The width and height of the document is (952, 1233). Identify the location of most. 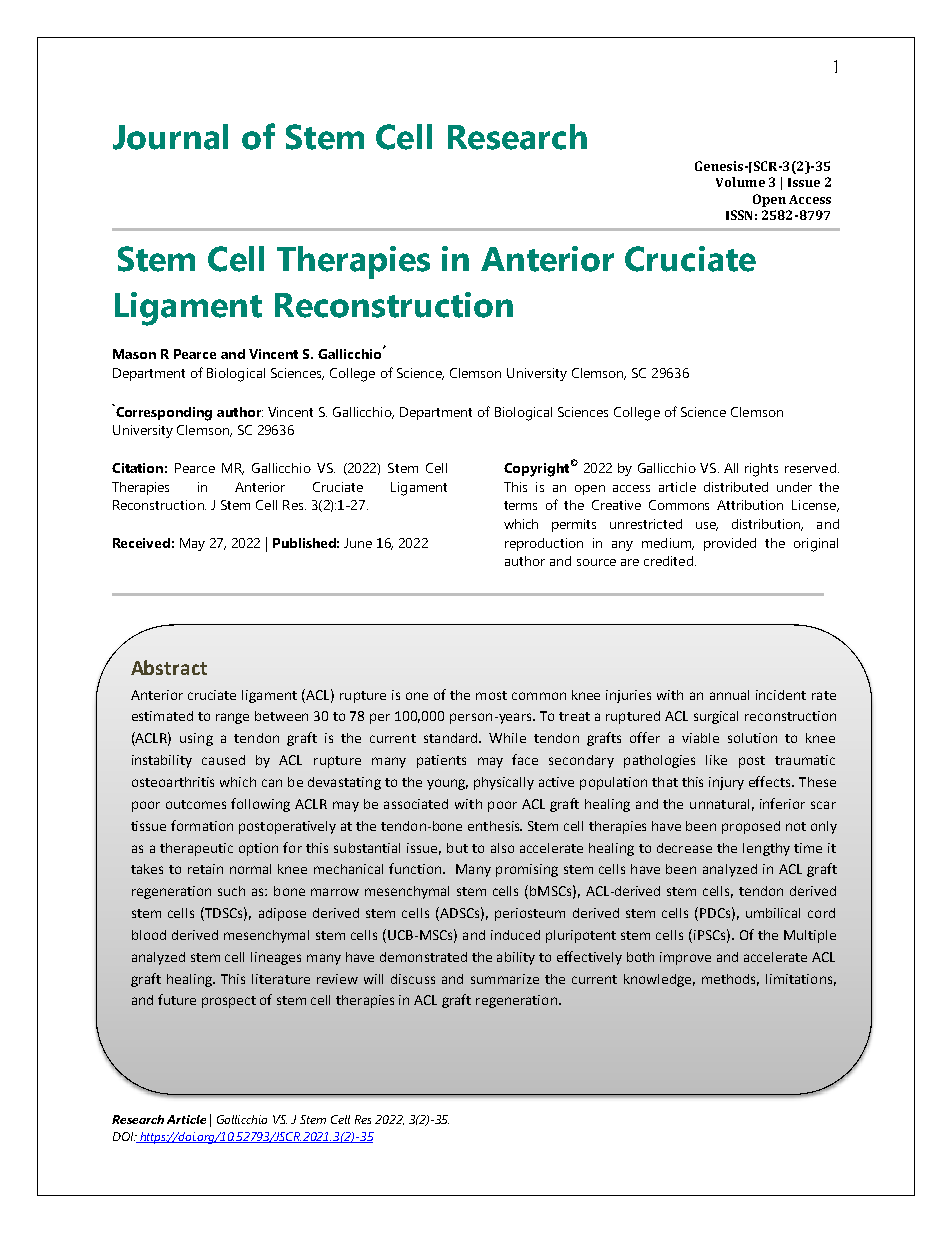
(491, 695).
